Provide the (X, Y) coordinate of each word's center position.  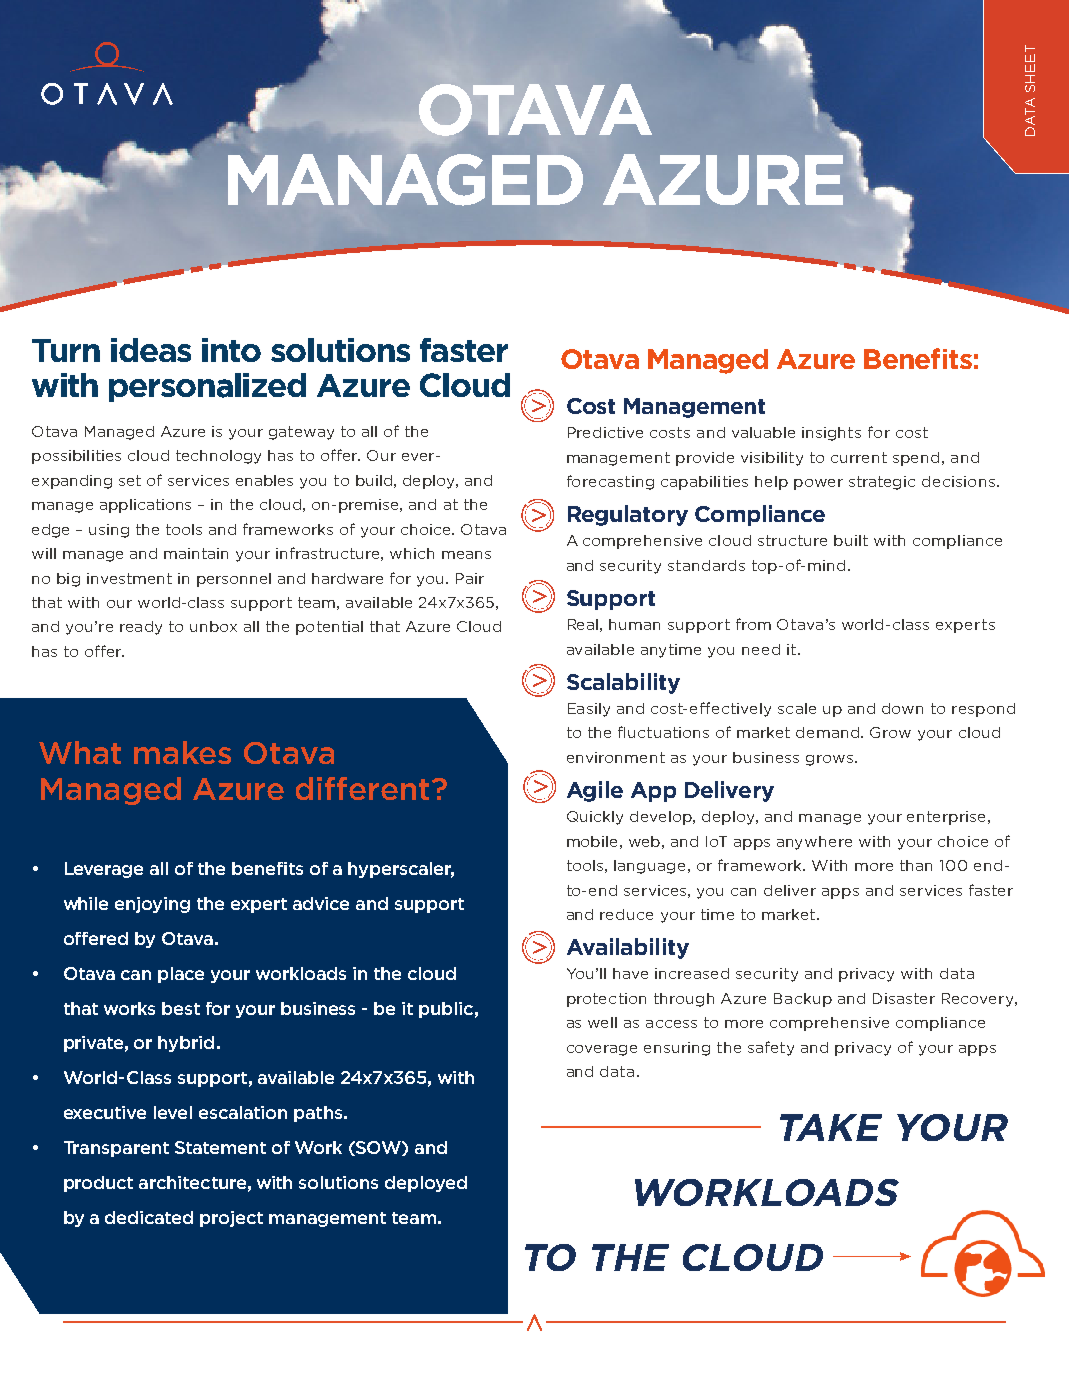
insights (831, 434)
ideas (151, 350)
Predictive (605, 432)
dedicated (149, 1217)
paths (318, 1114)
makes (182, 752)
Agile (595, 791)
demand (829, 732)
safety (771, 1048)
